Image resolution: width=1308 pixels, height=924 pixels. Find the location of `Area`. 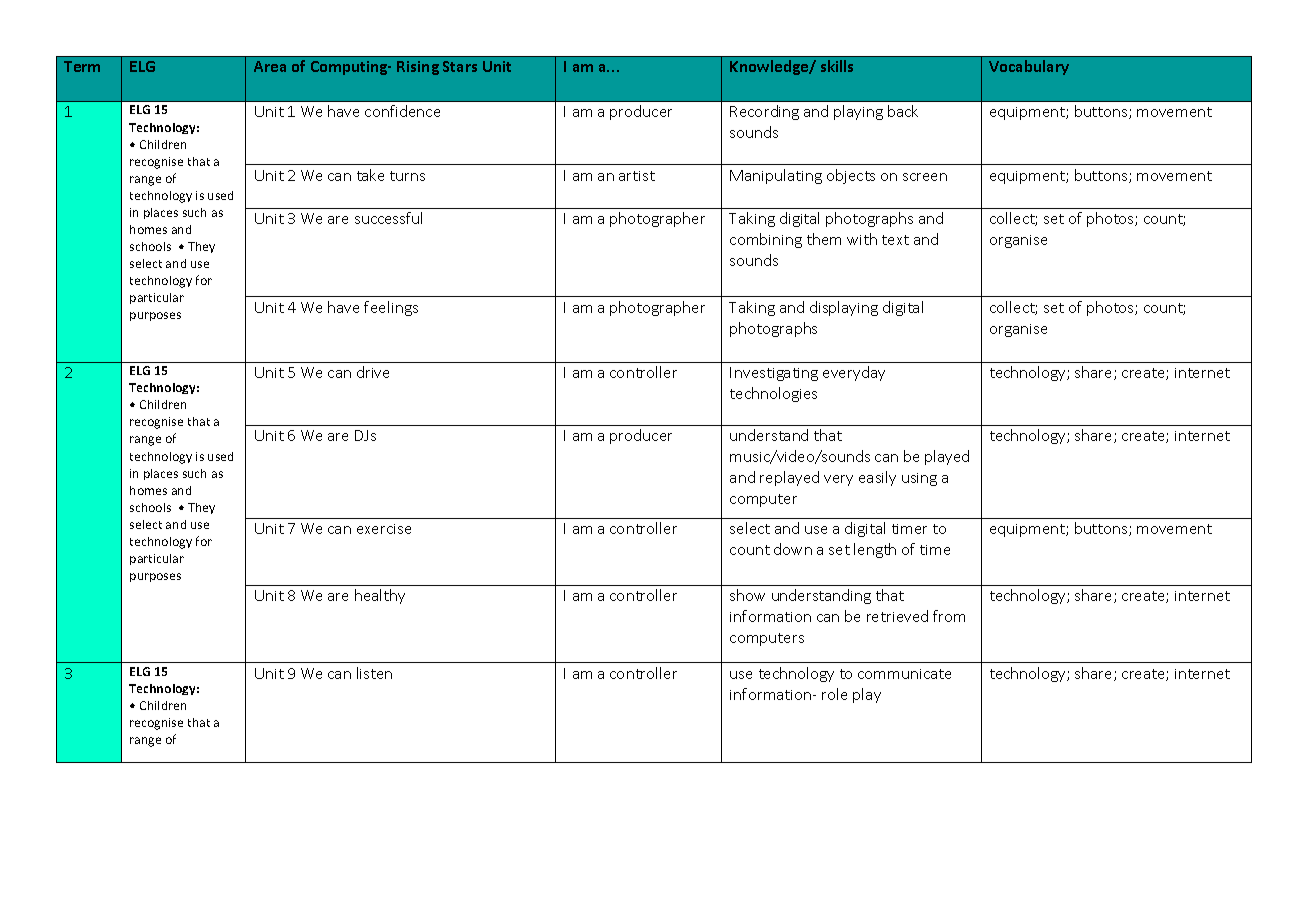

Area is located at coordinates (270, 66).
